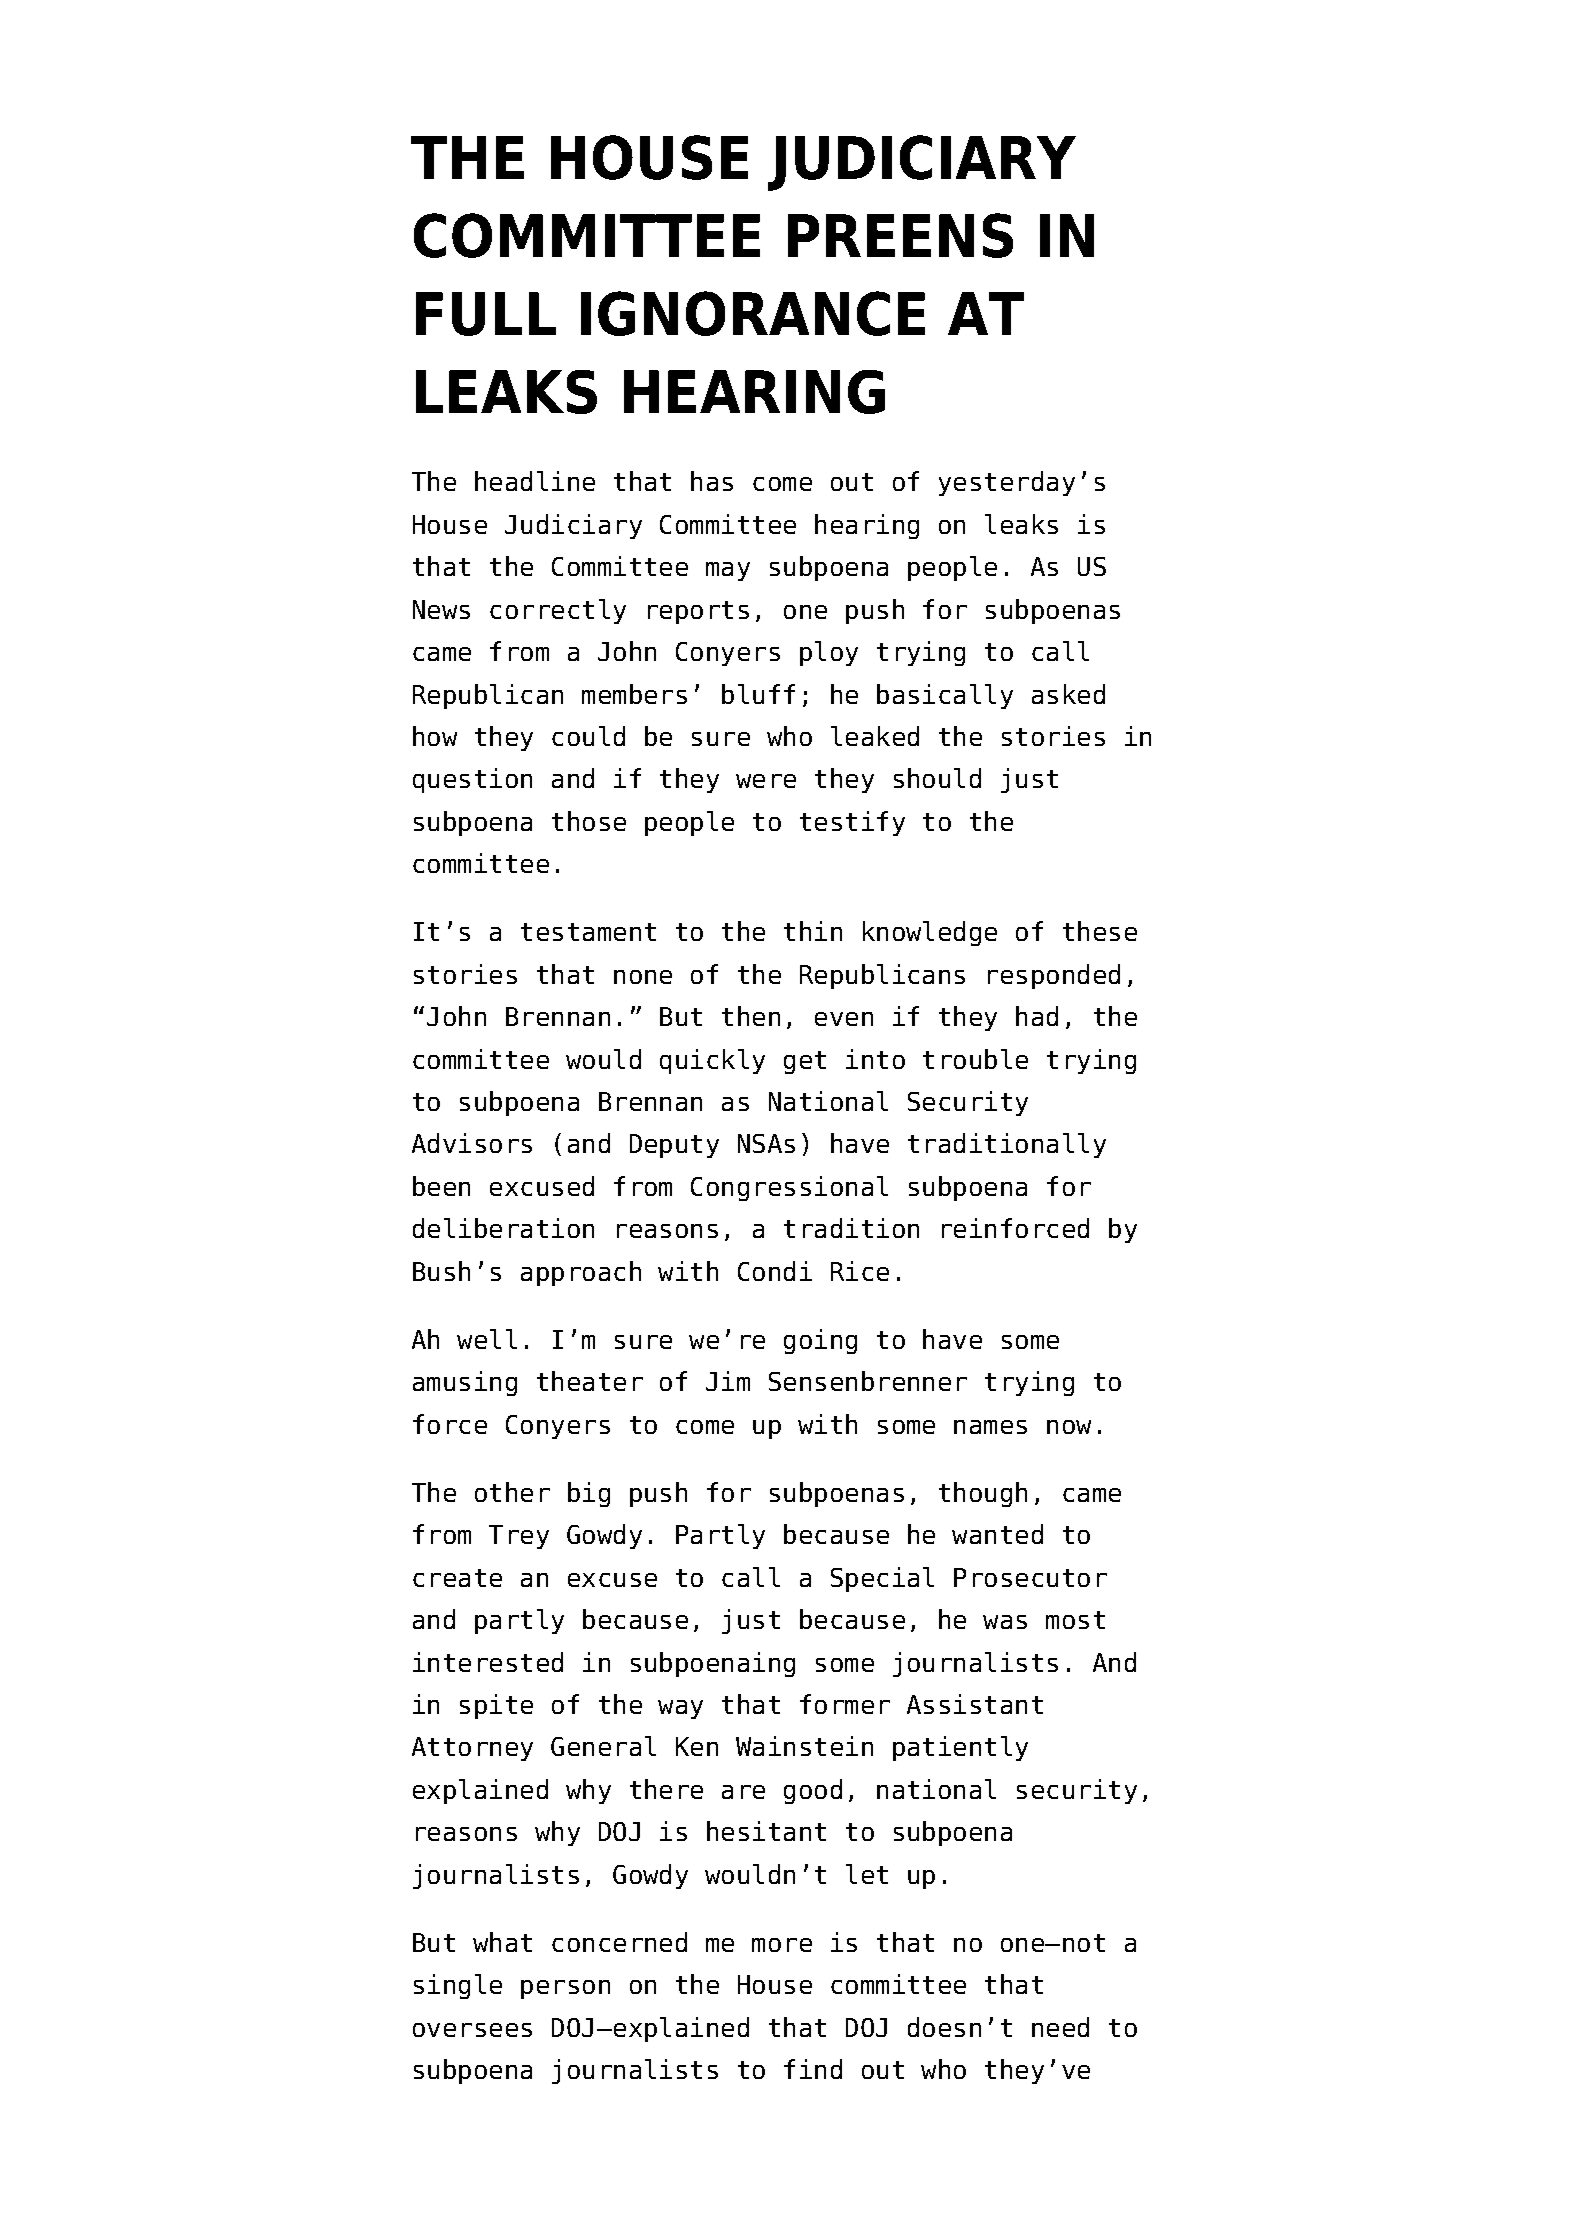 The image size is (1569, 2220). I want to click on trouble, so click(975, 1059).
